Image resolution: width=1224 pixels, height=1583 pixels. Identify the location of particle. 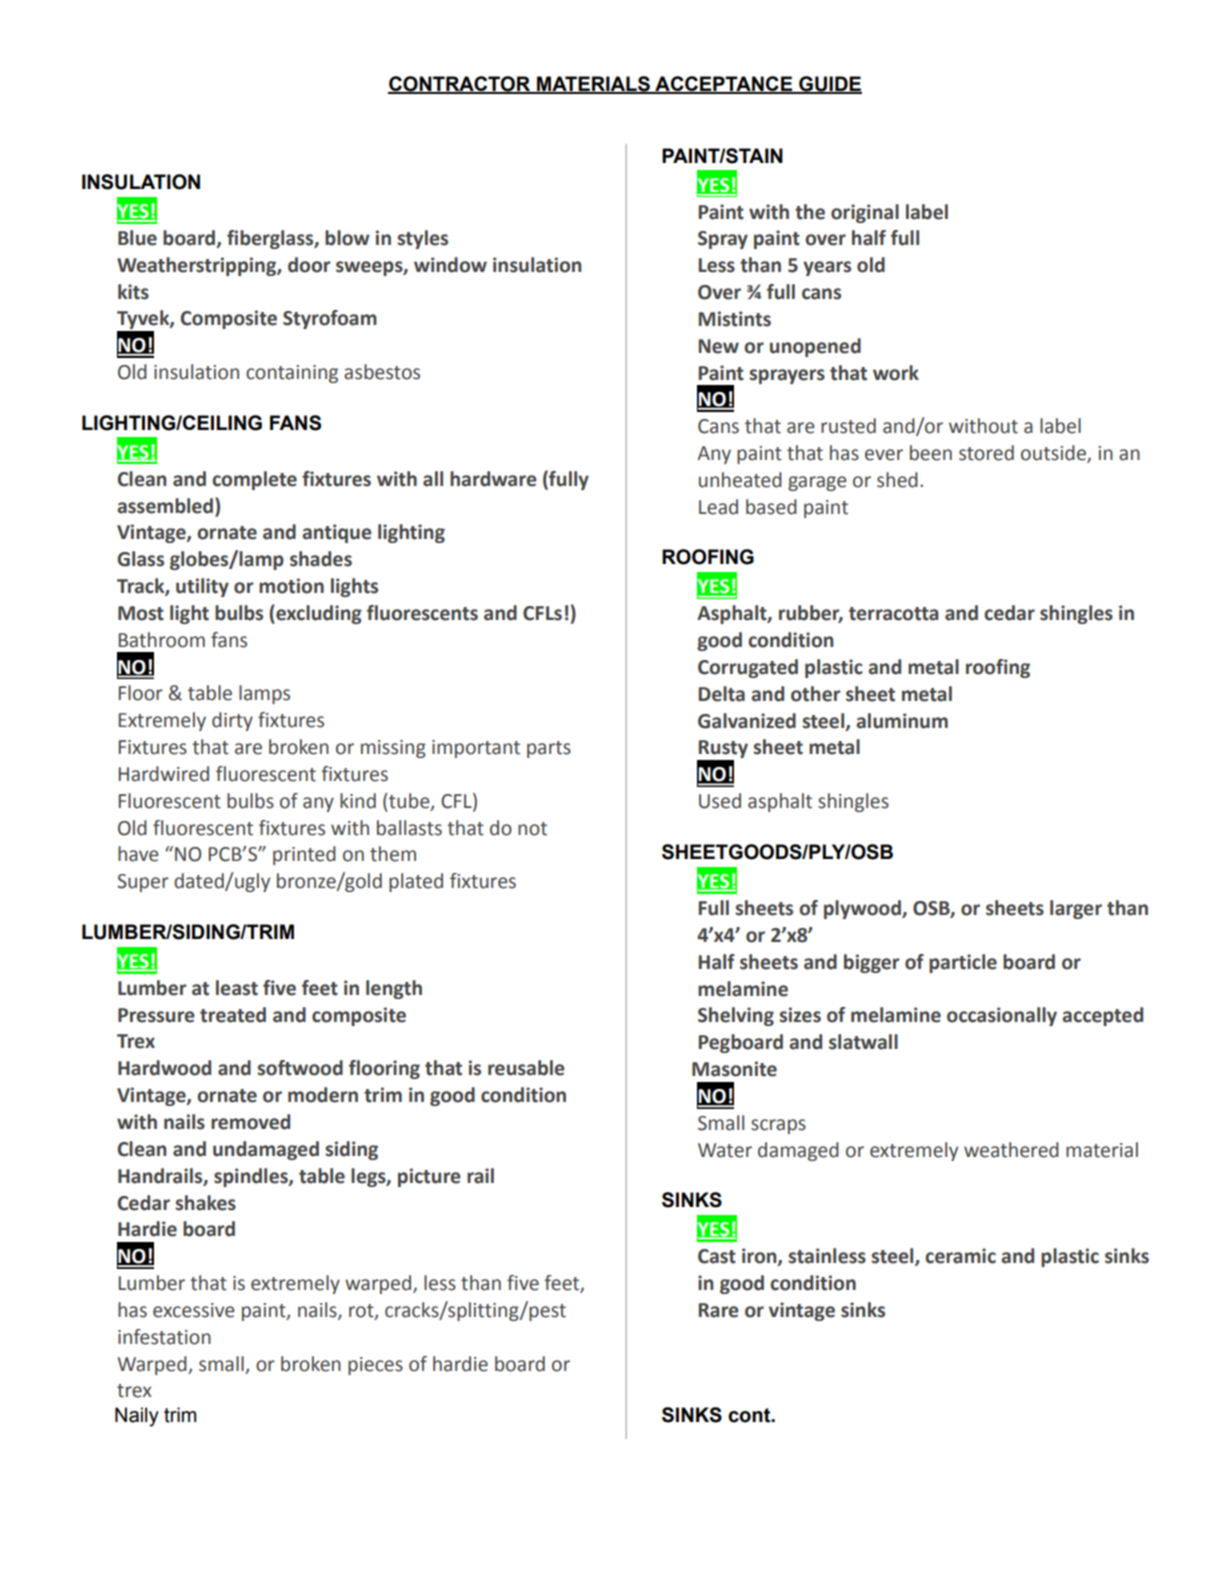
(963, 963).
